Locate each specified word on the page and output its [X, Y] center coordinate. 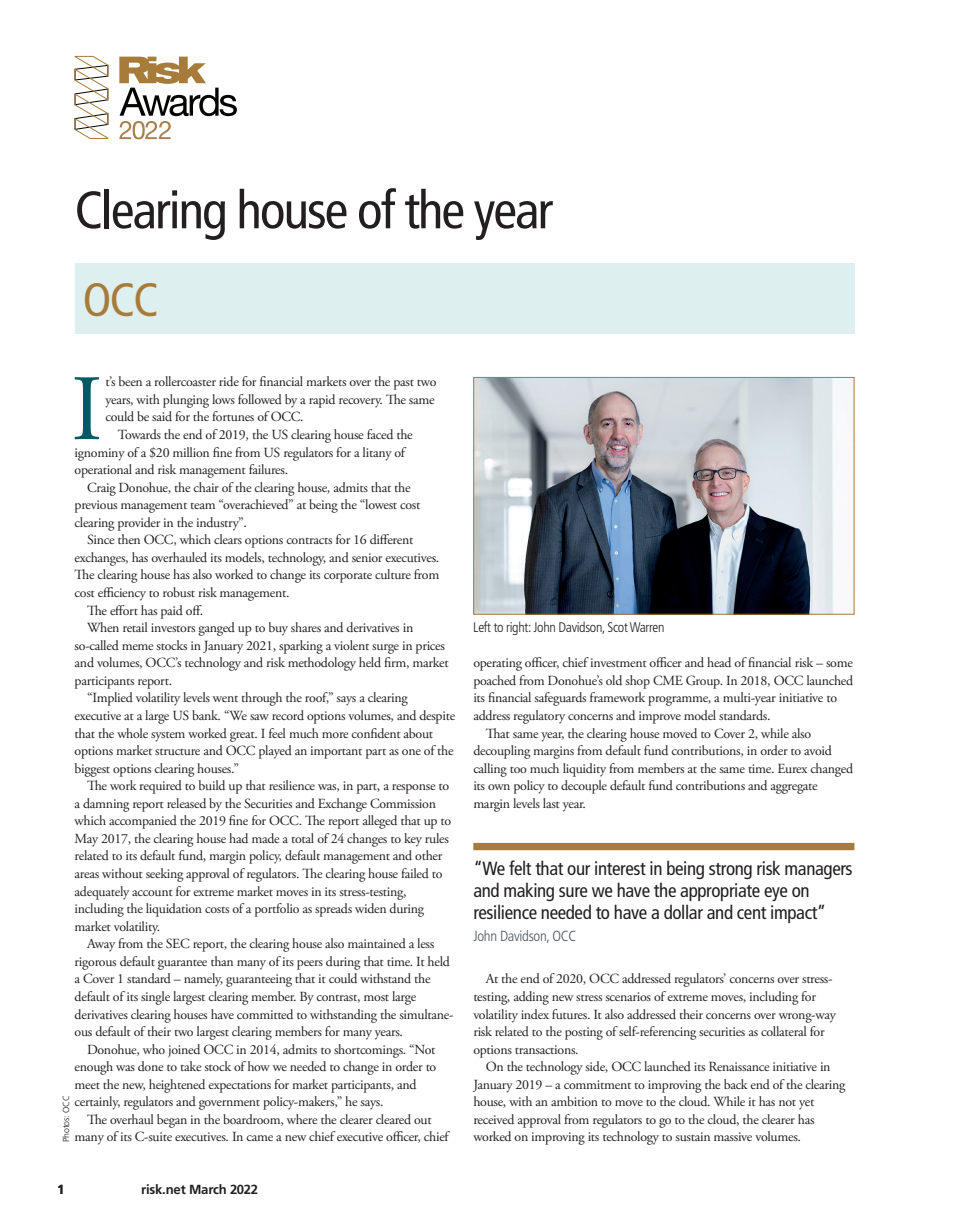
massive [733, 1136]
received [494, 1119]
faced [380, 434]
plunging [186, 401]
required [161, 787]
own [499, 787]
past [404, 385]
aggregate [794, 789]
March [208, 1189]
